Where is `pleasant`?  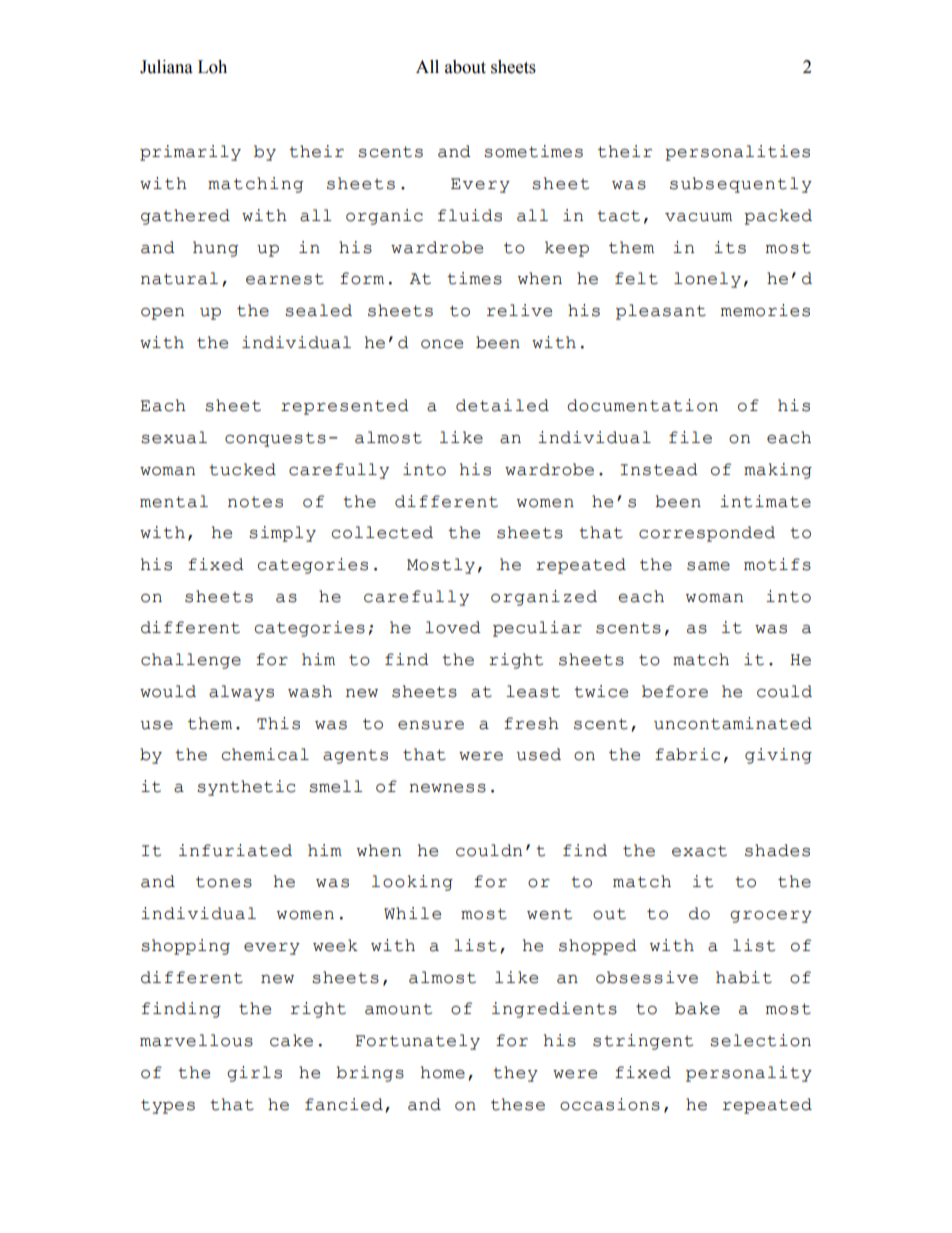
pleasant is located at coordinates (661, 312).
